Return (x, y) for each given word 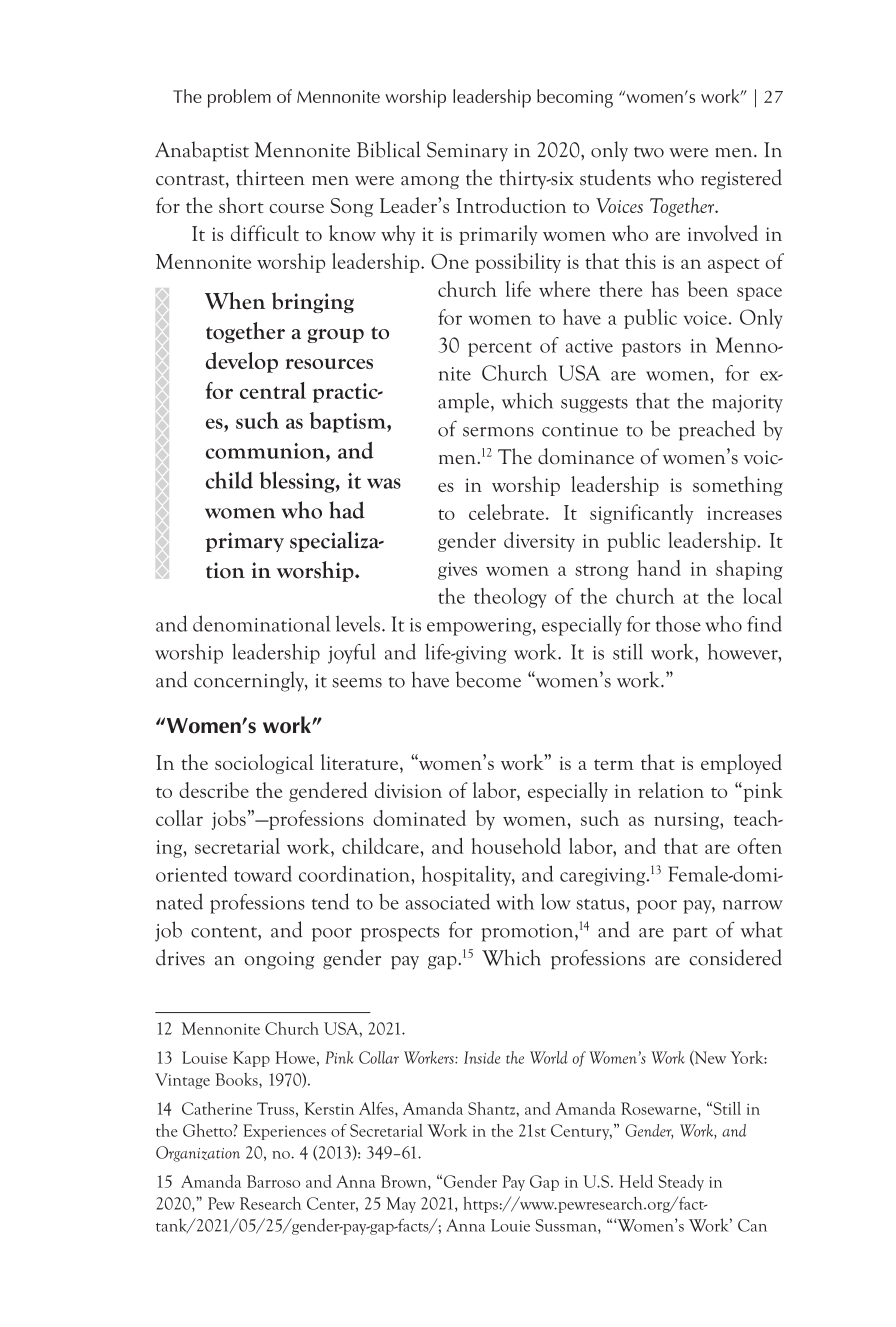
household (516, 846)
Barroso (273, 1181)
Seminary (467, 151)
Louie (510, 1225)
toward (263, 874)
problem (239, 98)
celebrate (506, 512)
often (759, 846)
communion (266, 451)
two (649, 152)
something (738, 486)
